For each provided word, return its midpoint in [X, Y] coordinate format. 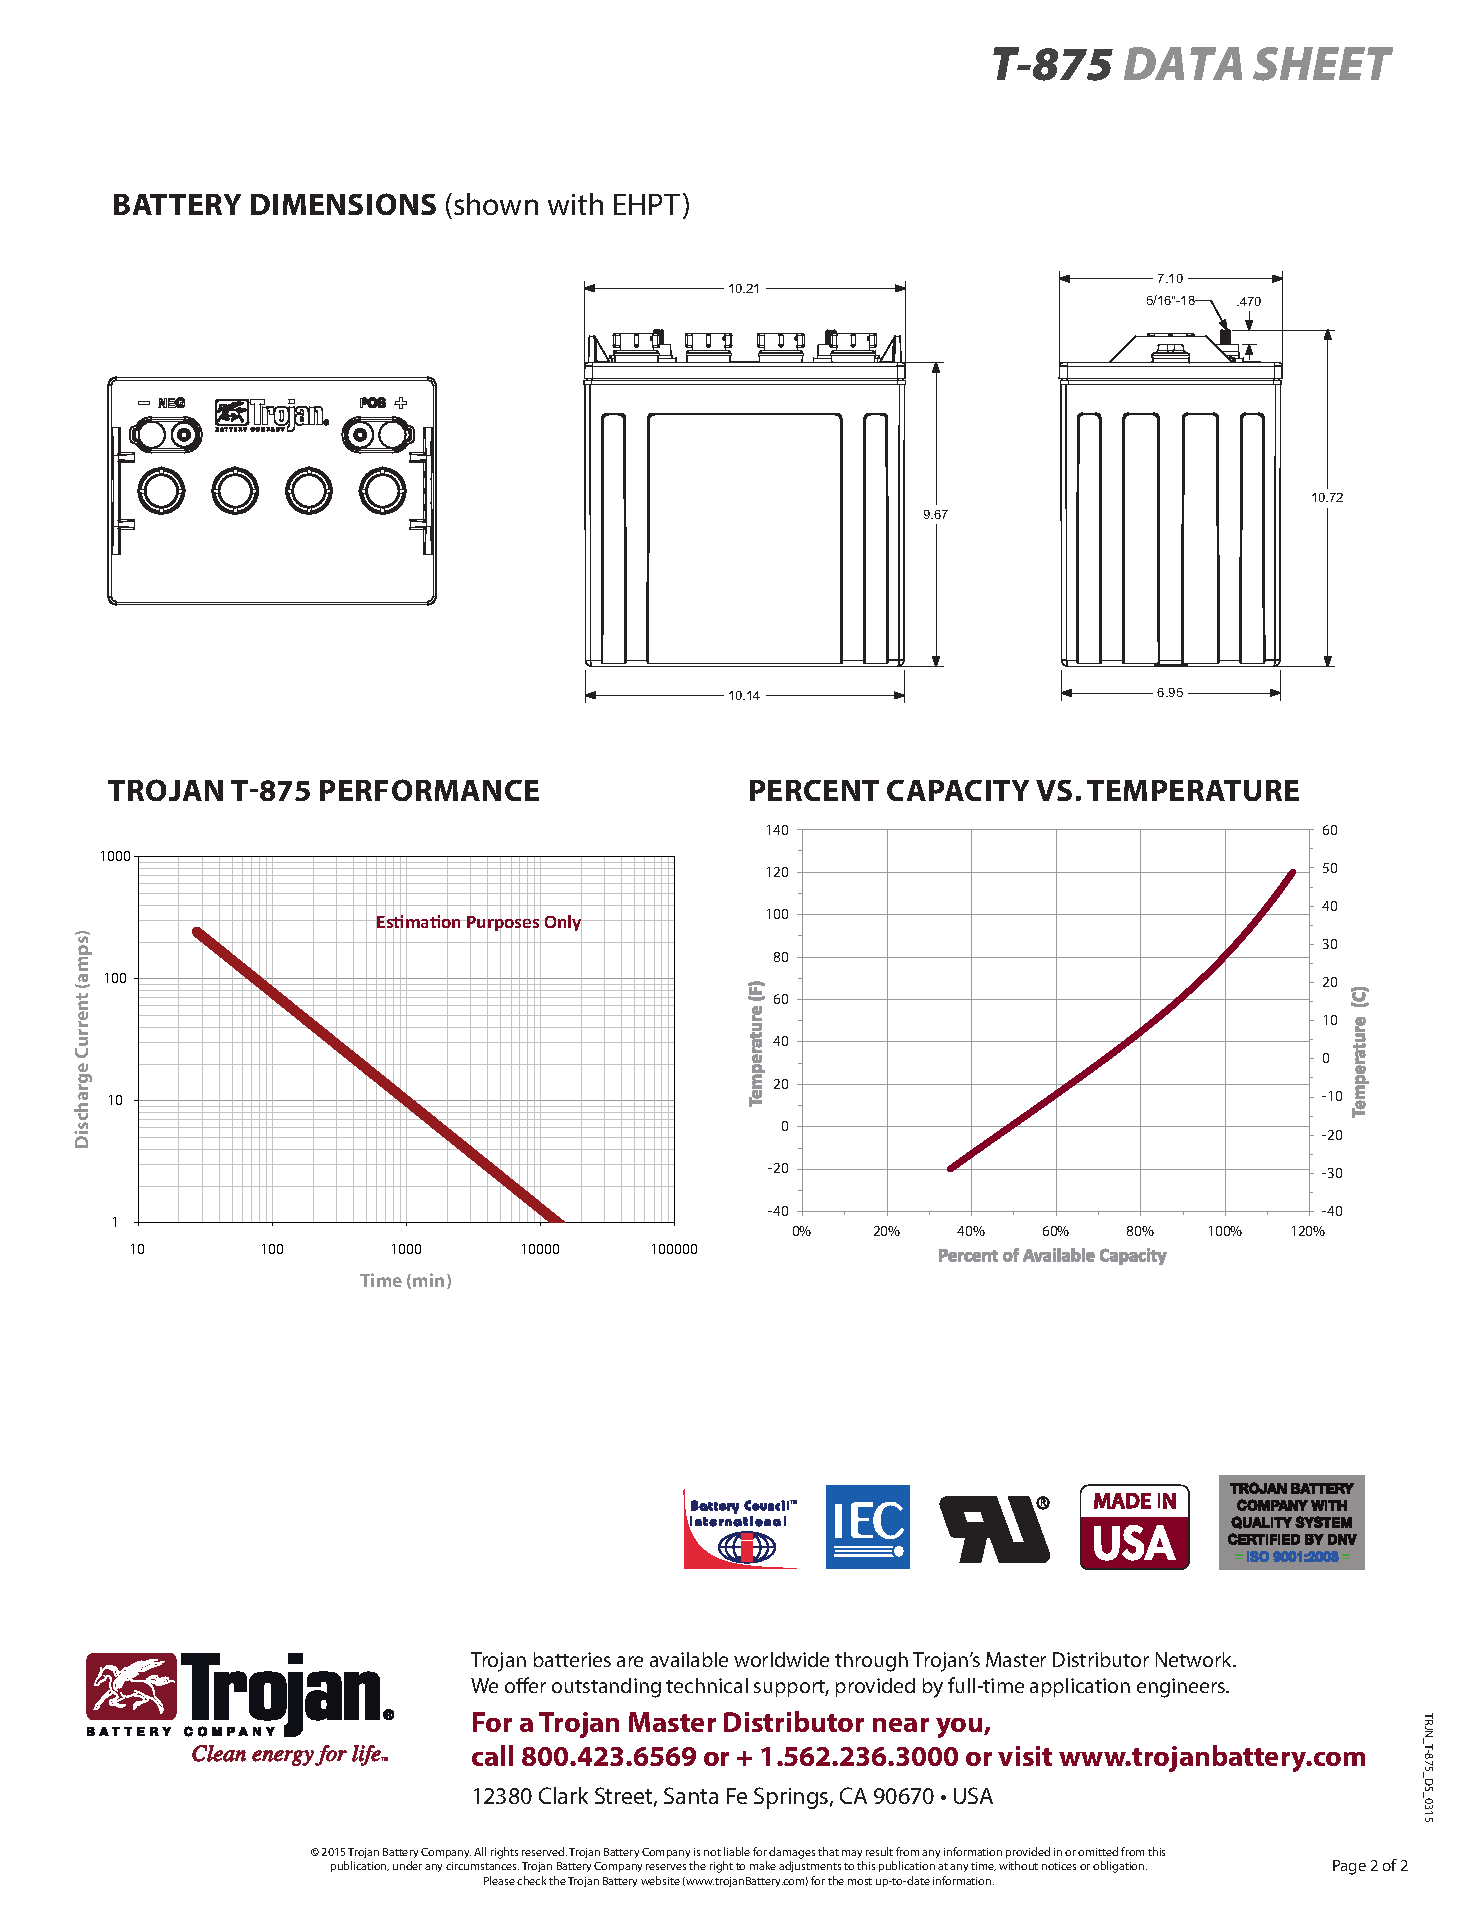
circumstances [482, 1866]
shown [496, 204]
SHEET [1323, 64]
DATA [1183, 63]
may [852, 1854]
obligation [1120, 1867]
